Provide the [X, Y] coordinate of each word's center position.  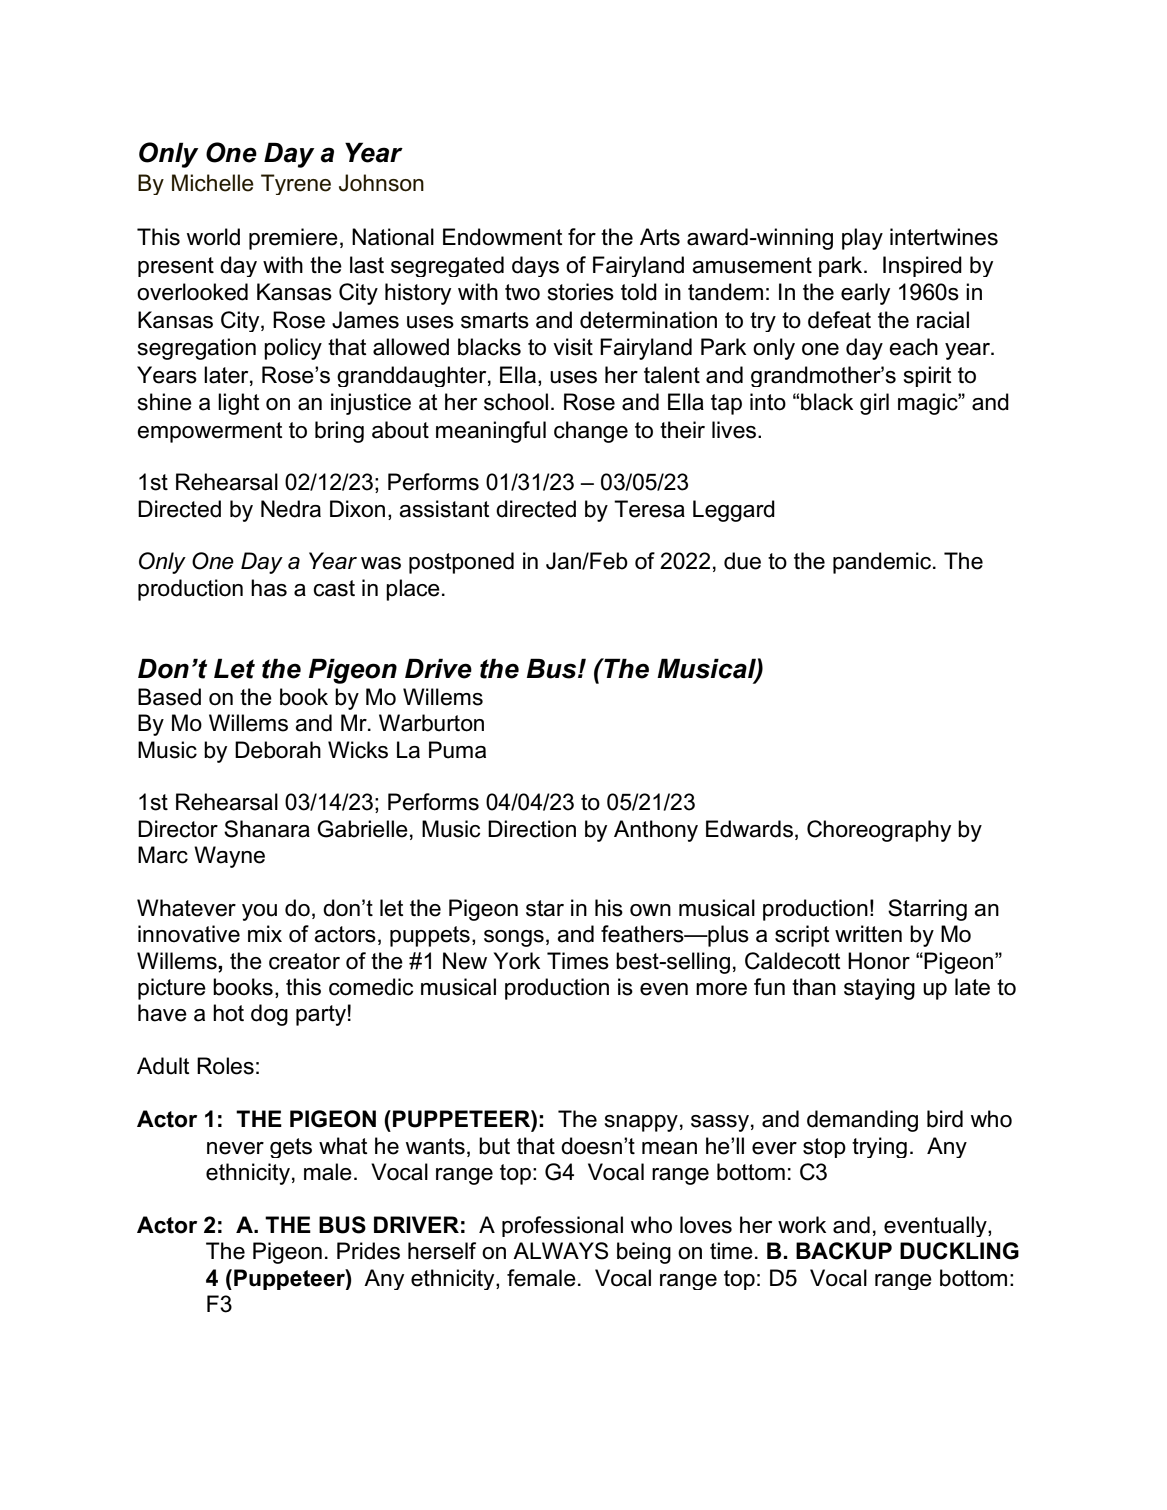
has [269, 588]
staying [879, 989]
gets [291, 1148]
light [239, 404]
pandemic [883, 563]
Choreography [879, 831]
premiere [293, 239]
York [517, 961]
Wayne [229, 857]
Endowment [503, 237]
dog [269, 1015]
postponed [461, 563]
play [862, 239]
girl [874, 404]
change [591, 432]
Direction [532, 829]
